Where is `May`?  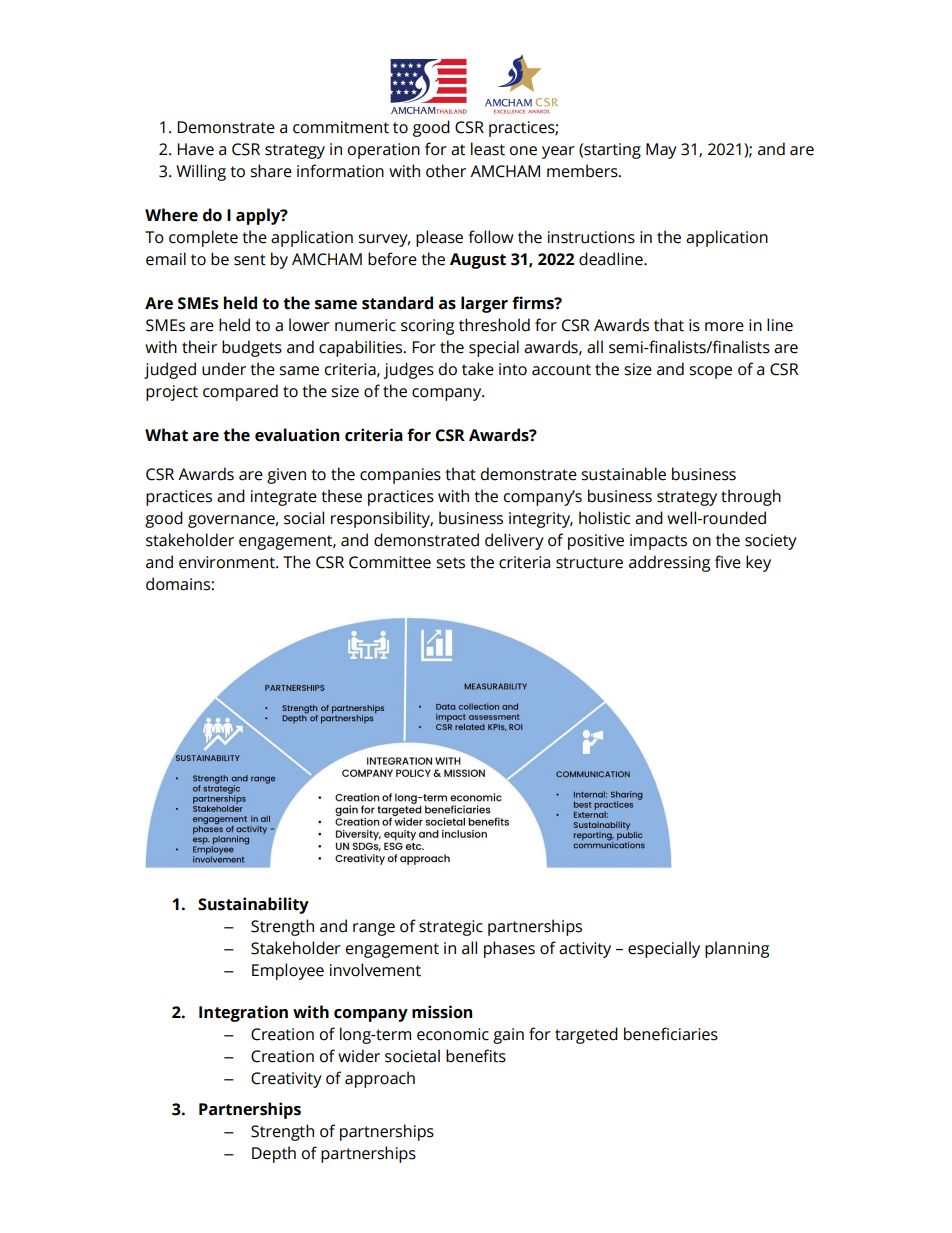 May is located at coordinates (661, 151).
